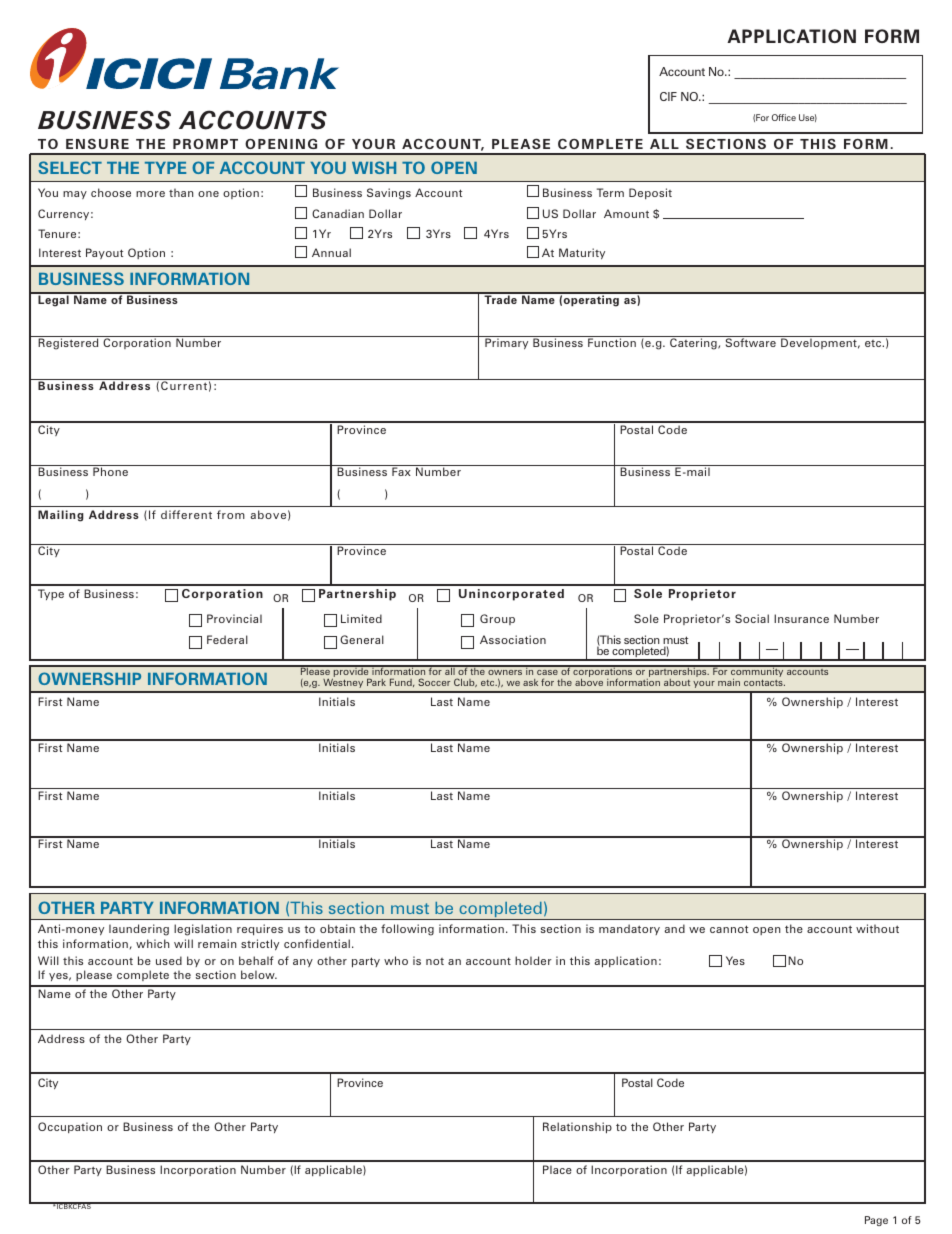  Describe the element at coordinates (668, 96) in the image. I see `CIF` at that location.
